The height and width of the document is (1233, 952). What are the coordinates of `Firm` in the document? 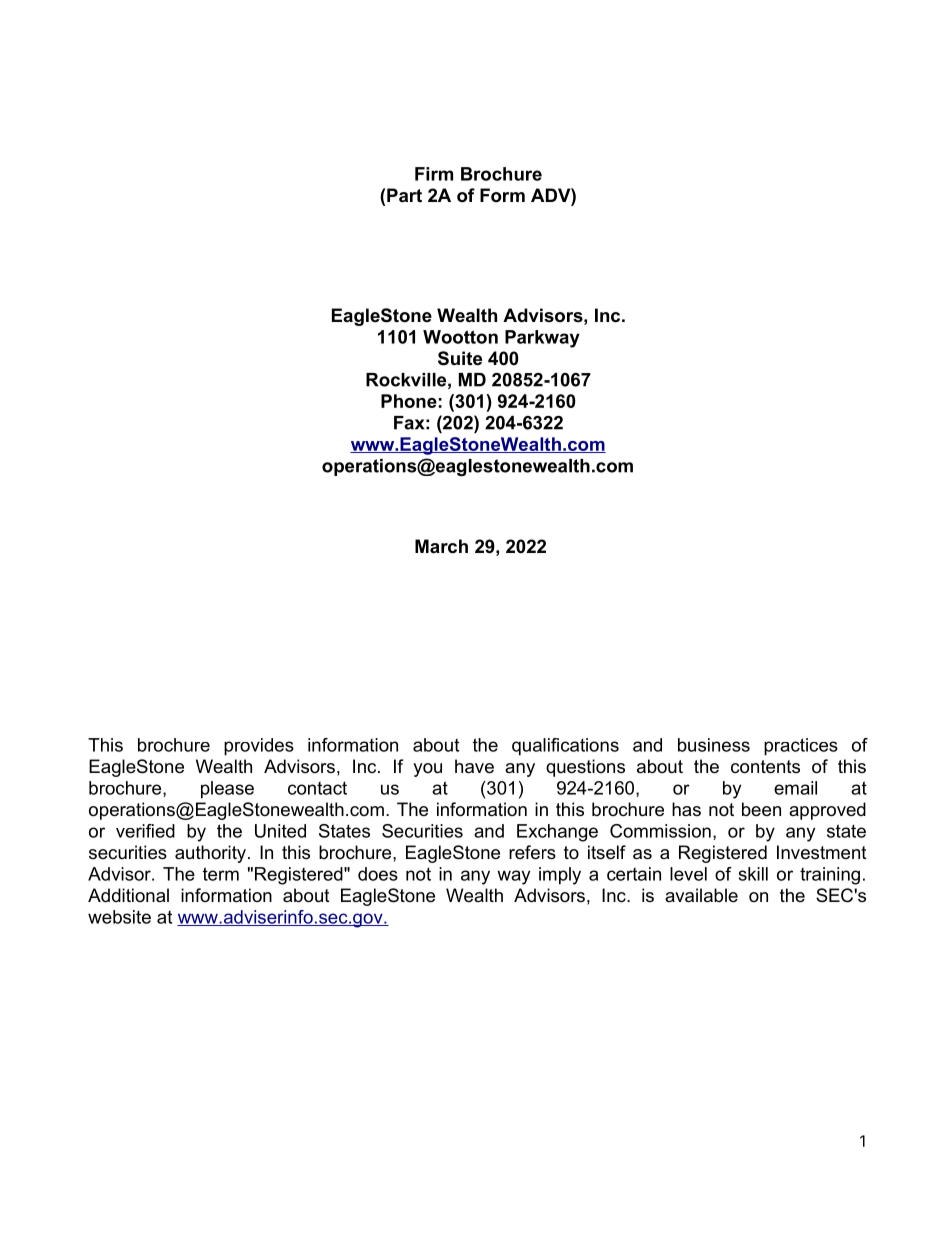 It's located at (434, 174).
